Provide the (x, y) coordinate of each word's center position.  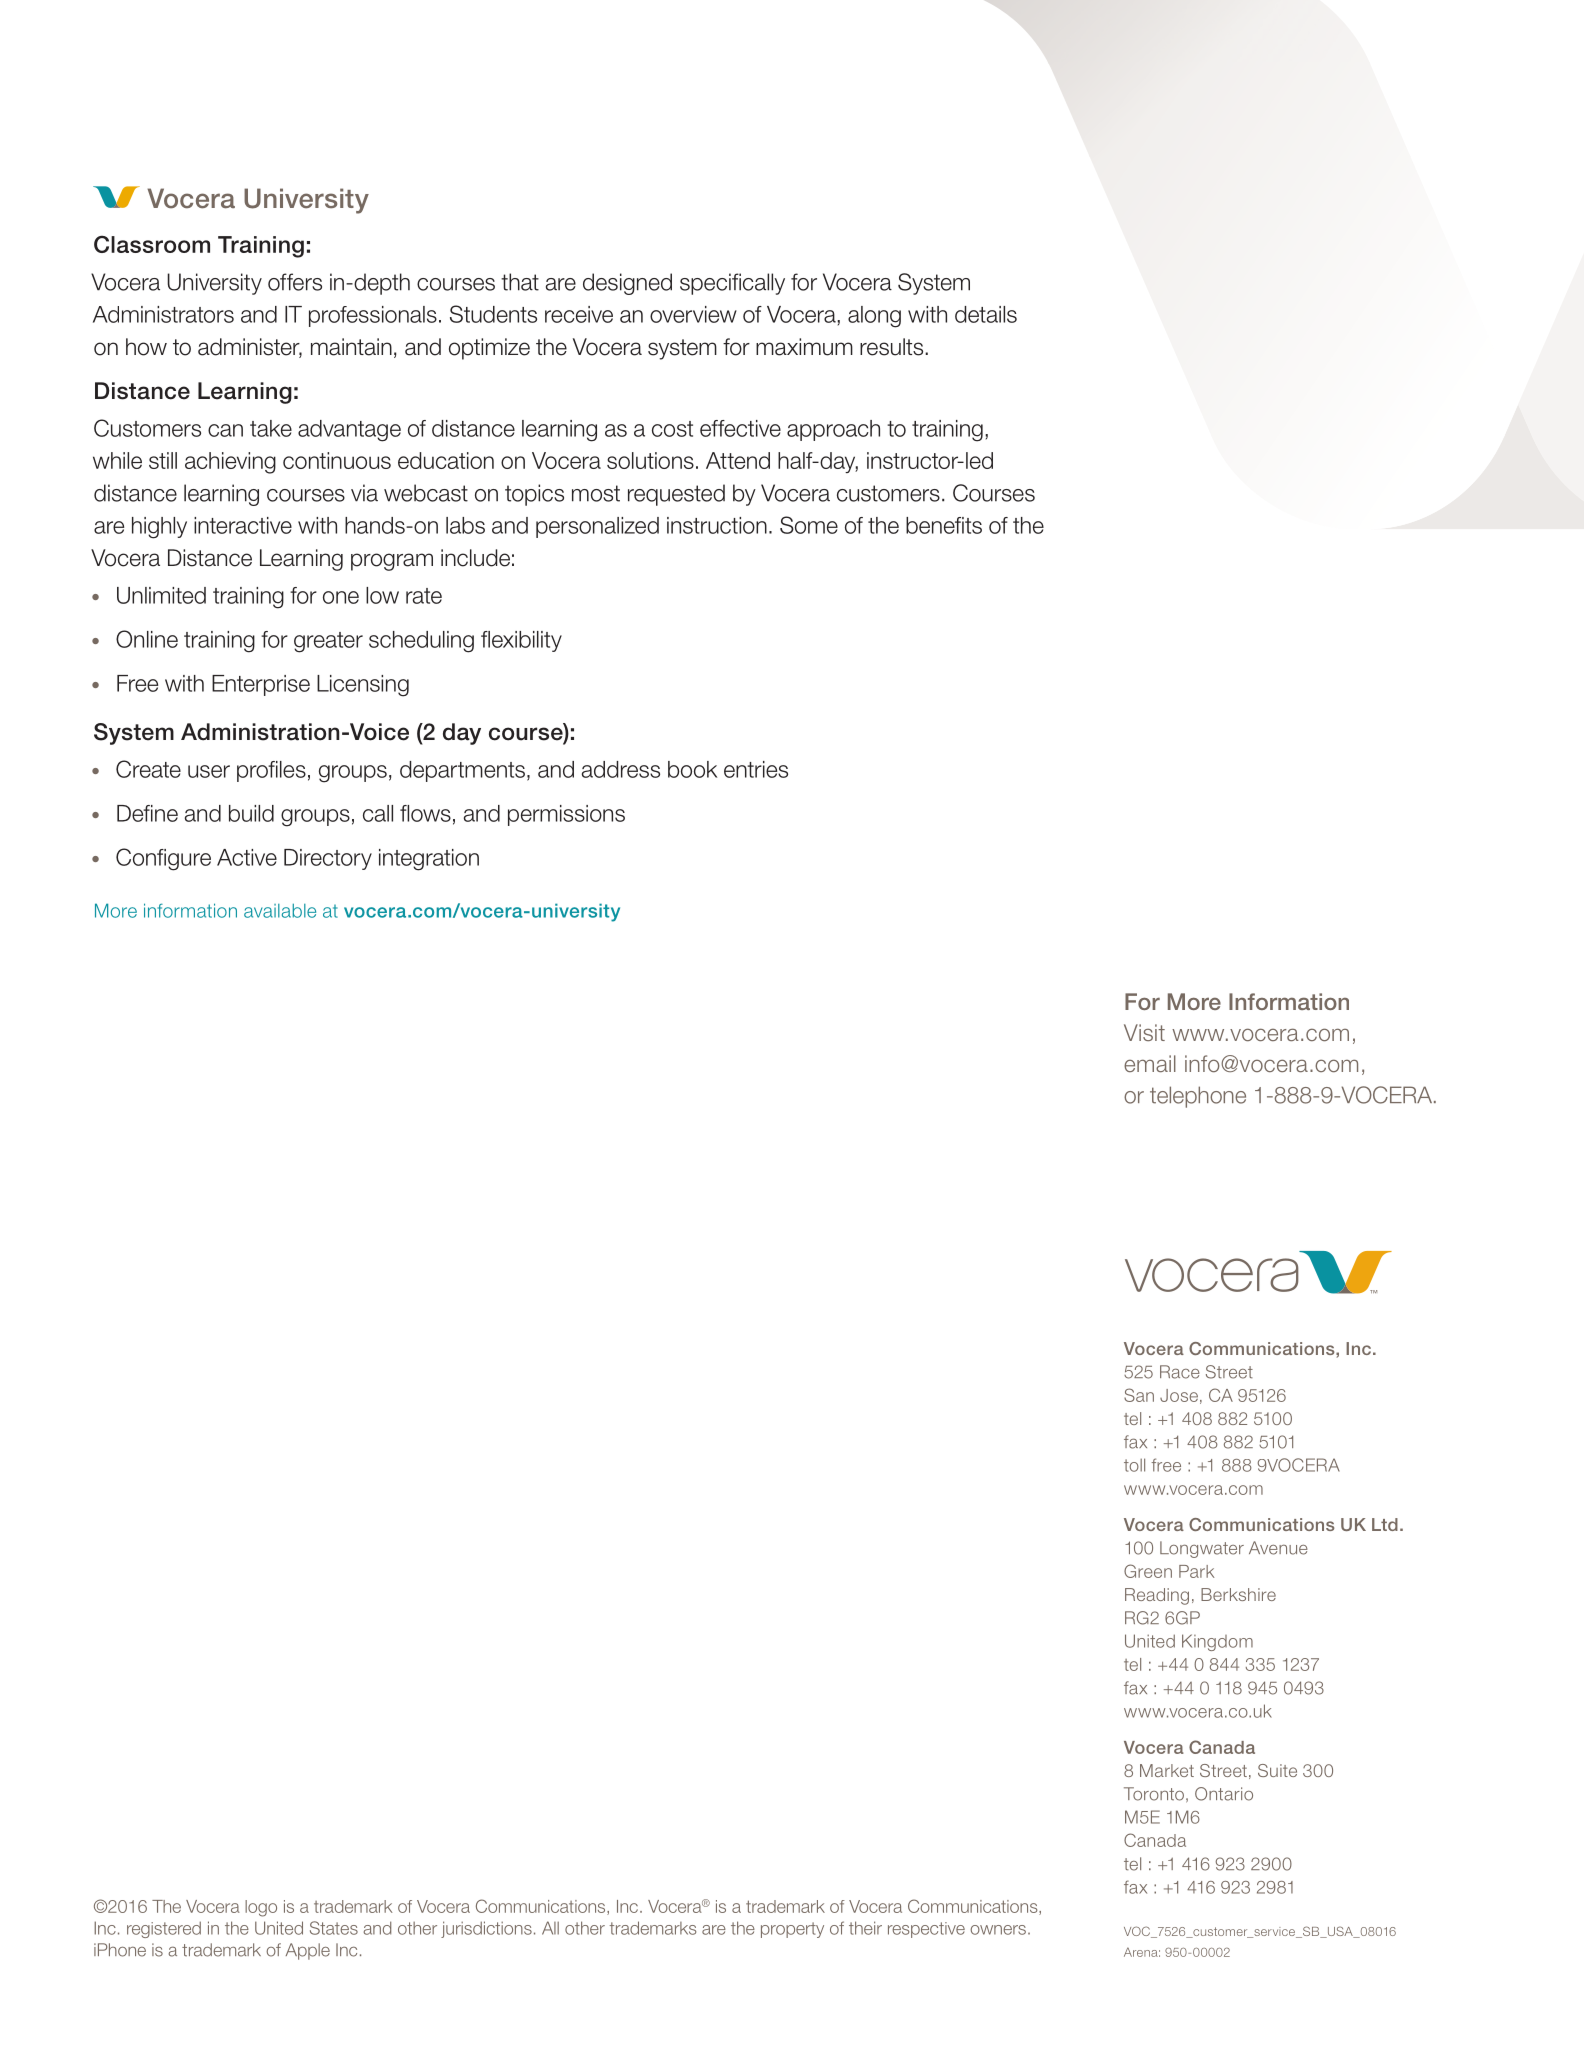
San (1139, 1395)
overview (693, 314)
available (280, 911)
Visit (1144, 1032)
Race (1180, 1372)
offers (295, 282)
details (986, 314)
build (251, 813)
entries (756, 769)
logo (261, 1908)
